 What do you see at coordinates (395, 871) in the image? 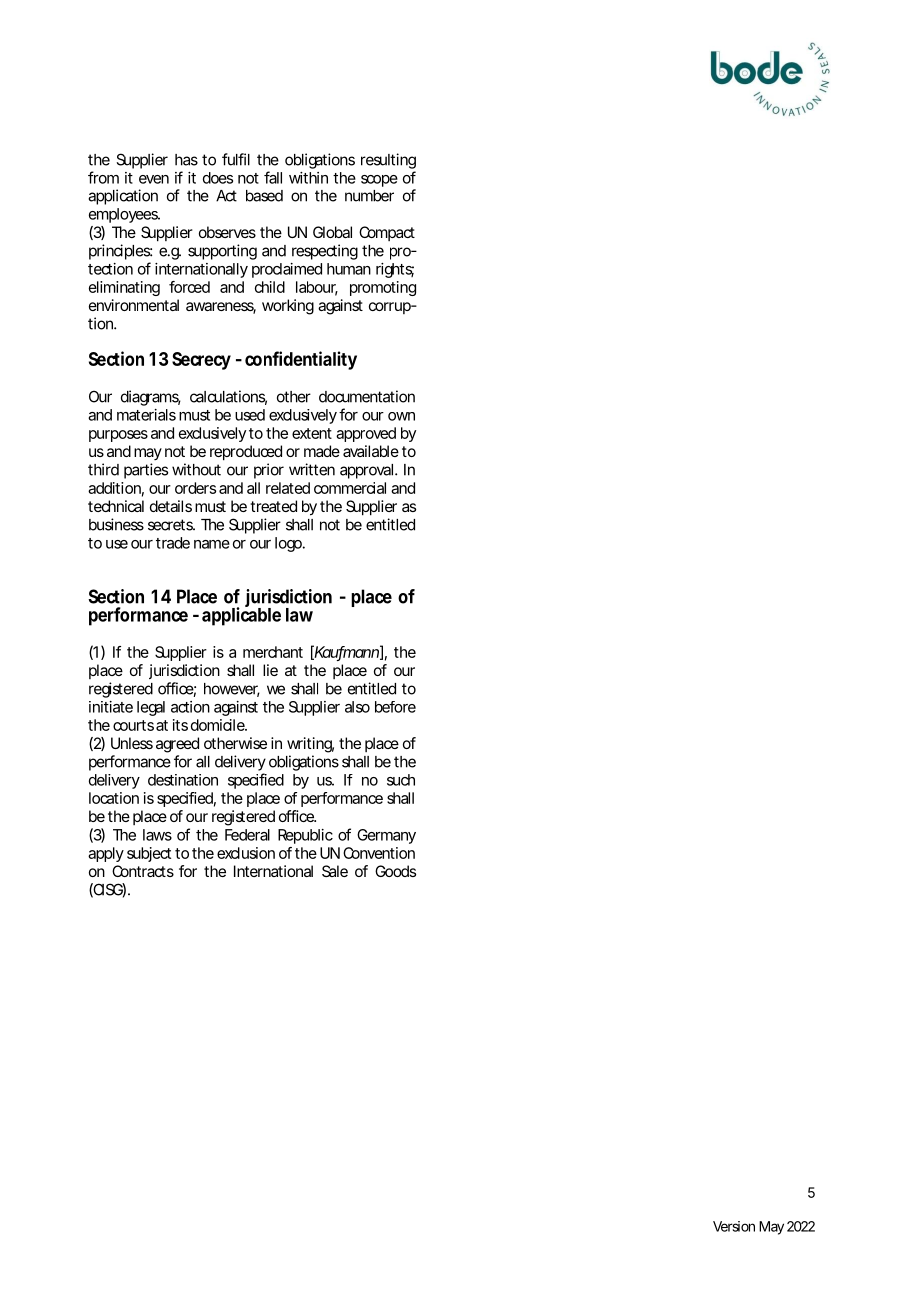
I see `Goods` at bounding box center [395, 871].
